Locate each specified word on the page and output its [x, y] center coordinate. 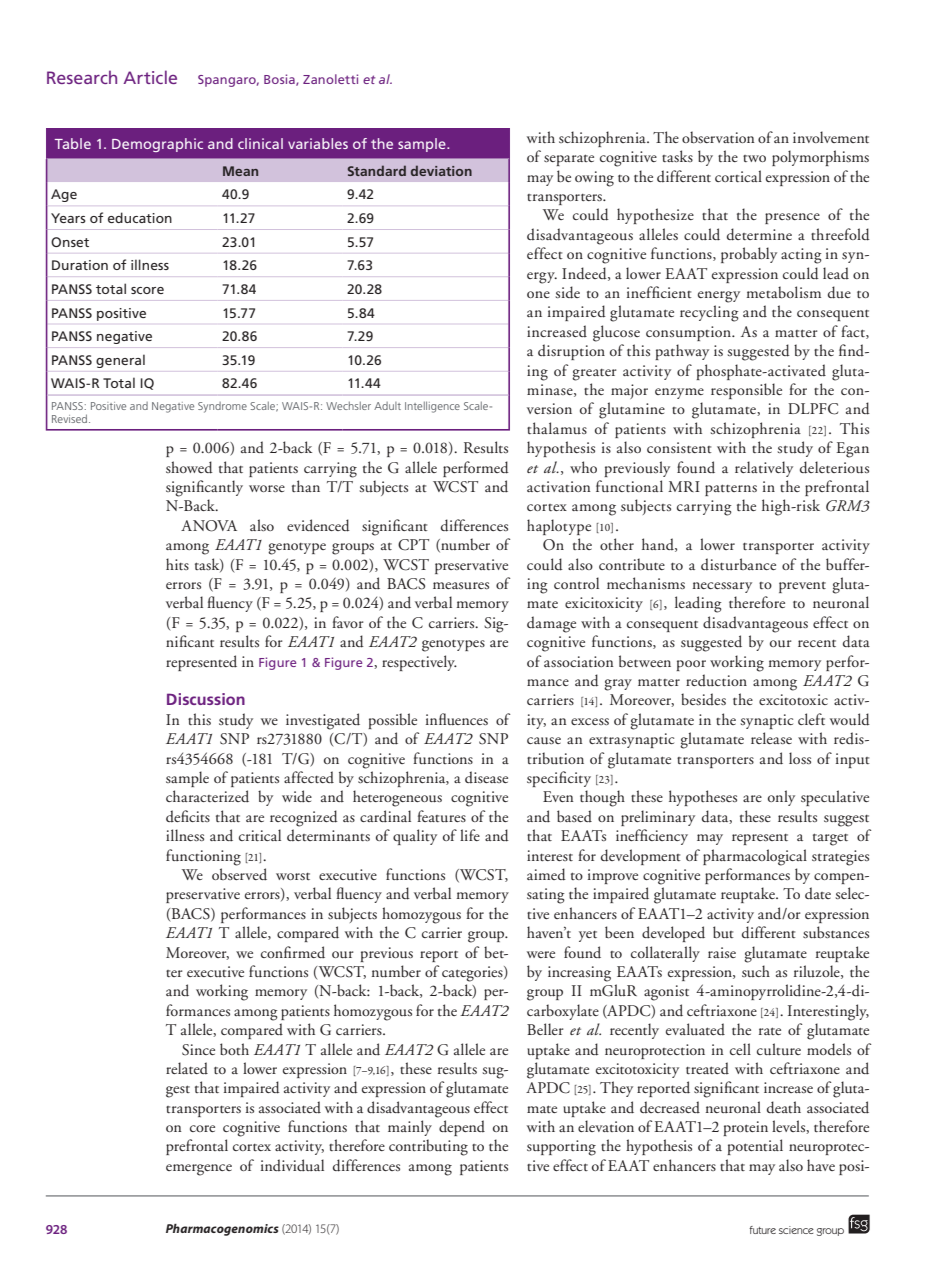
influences [457, 719]
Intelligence [432, 407]
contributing [428, 1147]
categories [473, 974]
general [120, 361]
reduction [716, 680]
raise [722, 952]
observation [718, 137]
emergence [199, 1170]
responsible [746, 391]
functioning [203, 857]
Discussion [206, 699]
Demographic [157, 145]
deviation [441, 170]
